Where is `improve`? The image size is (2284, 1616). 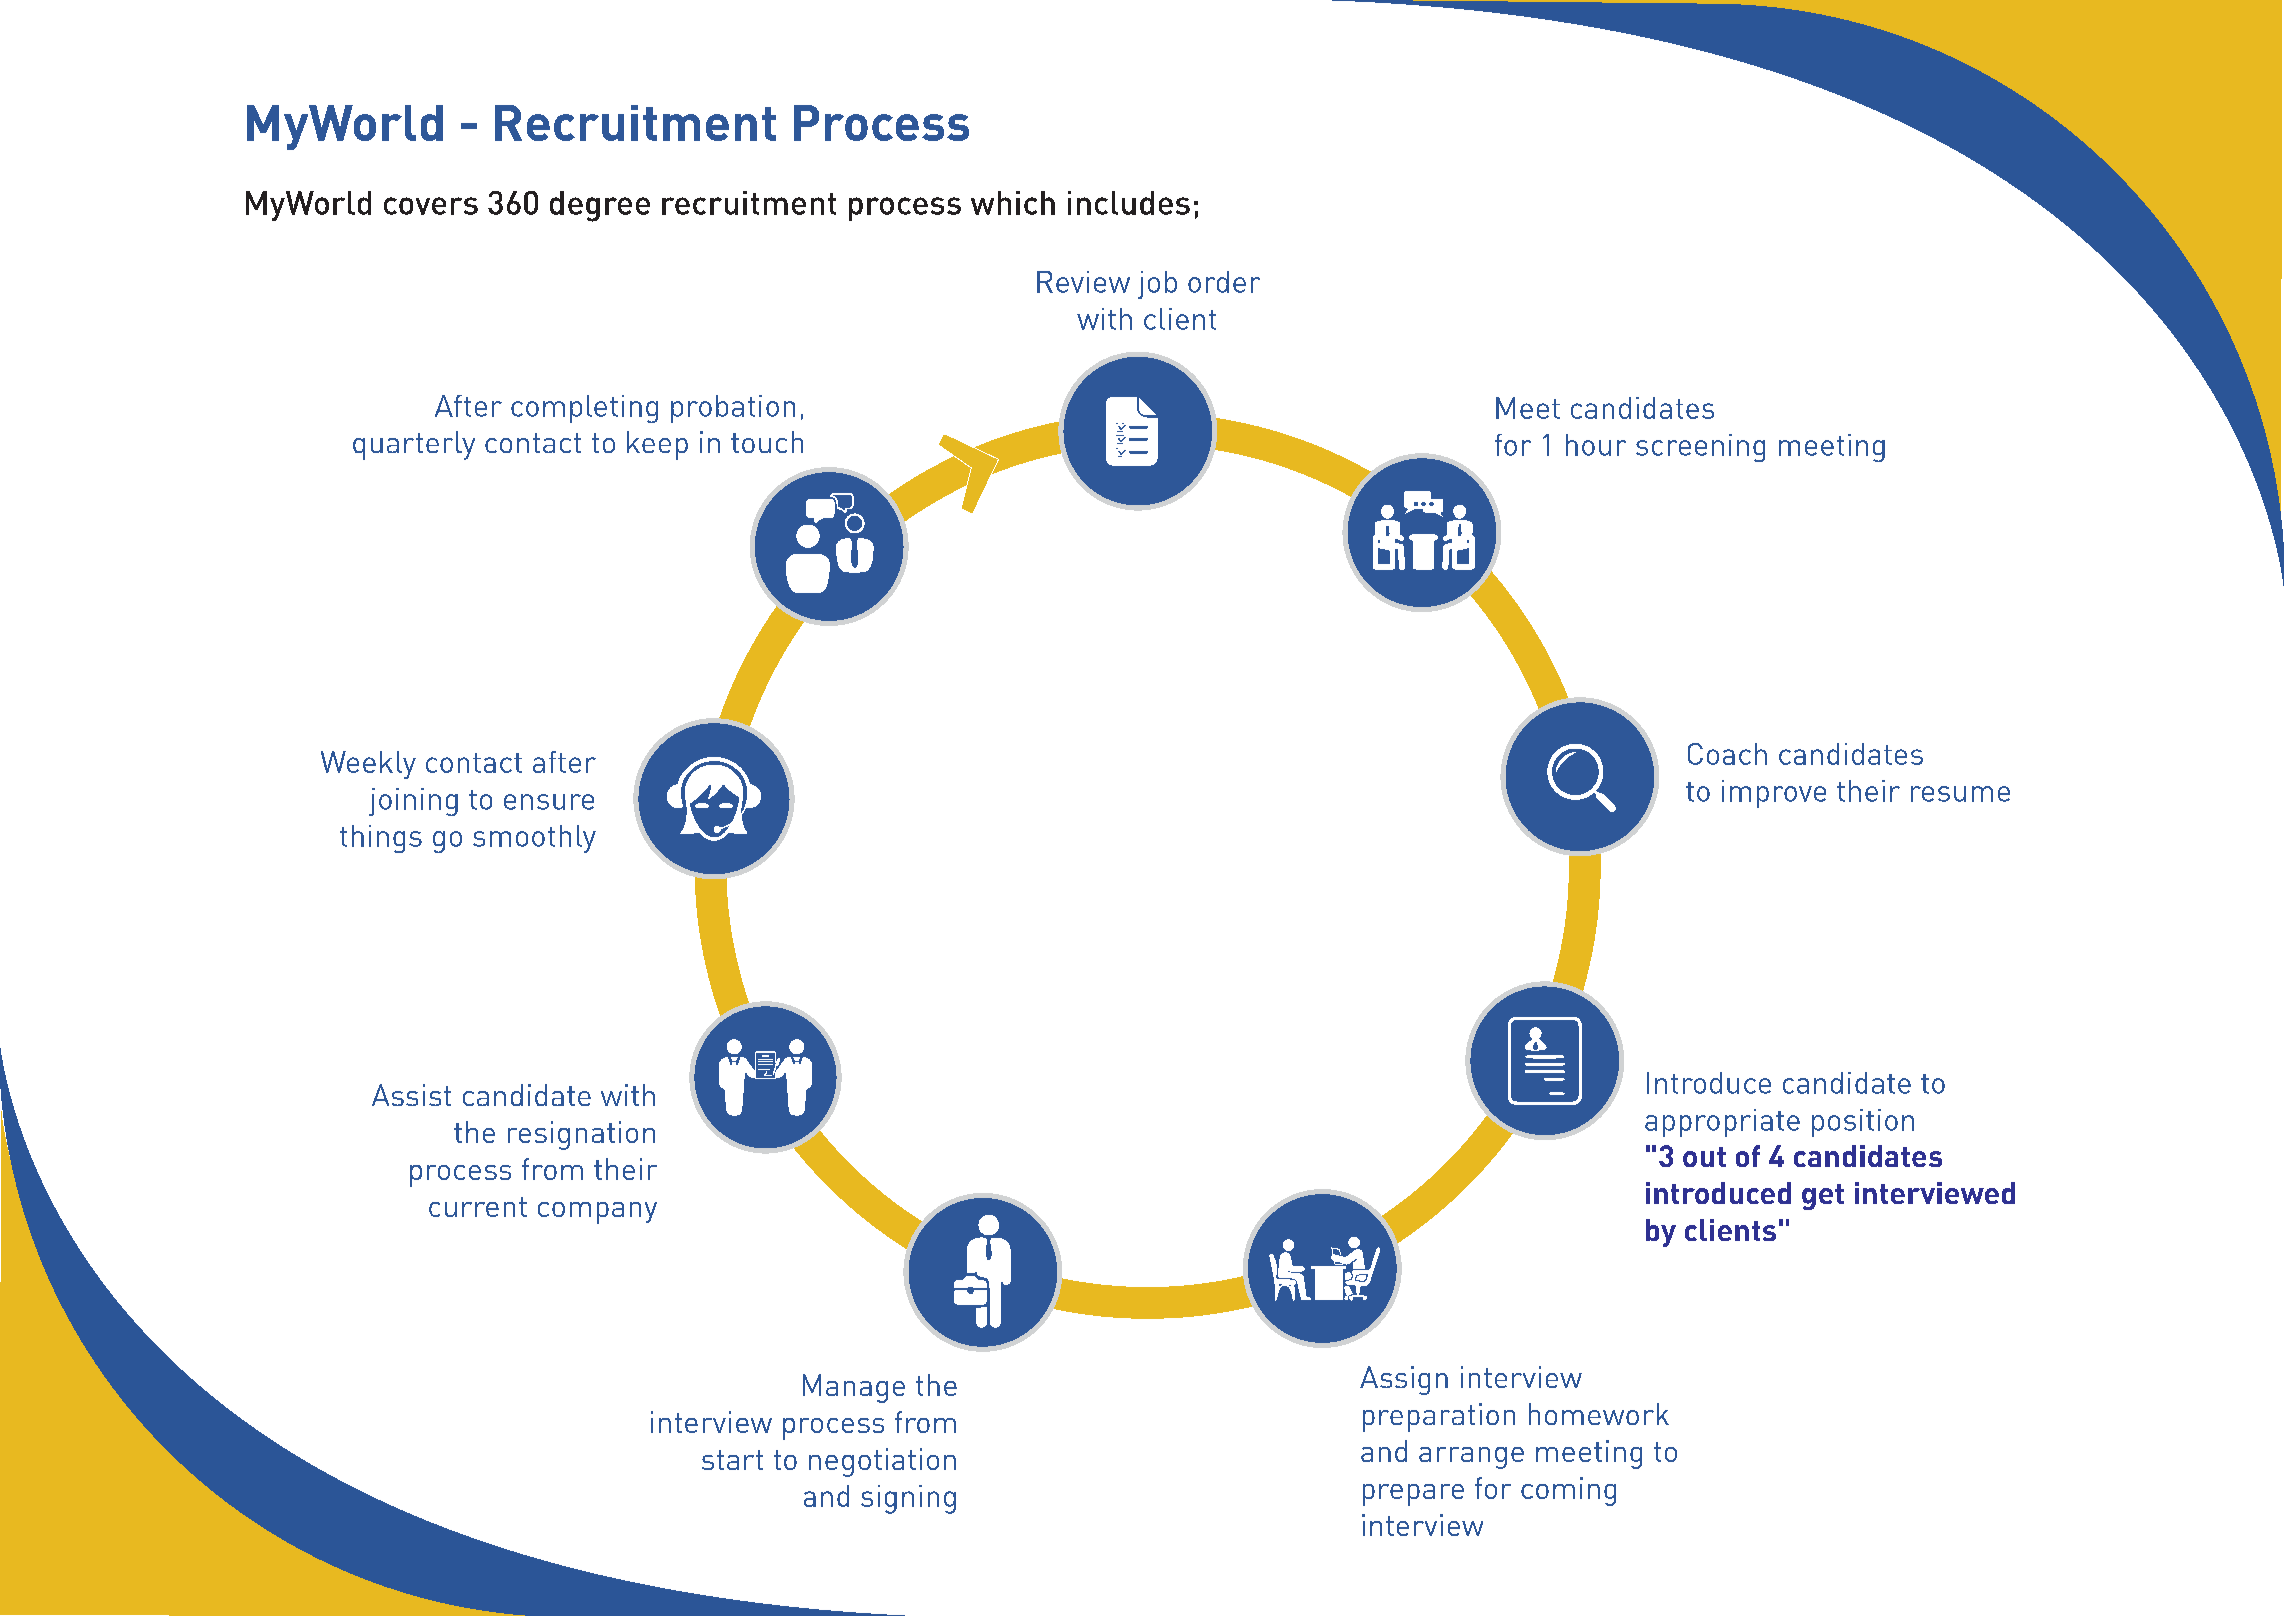
improve is located at coordinates (1774, 794).
